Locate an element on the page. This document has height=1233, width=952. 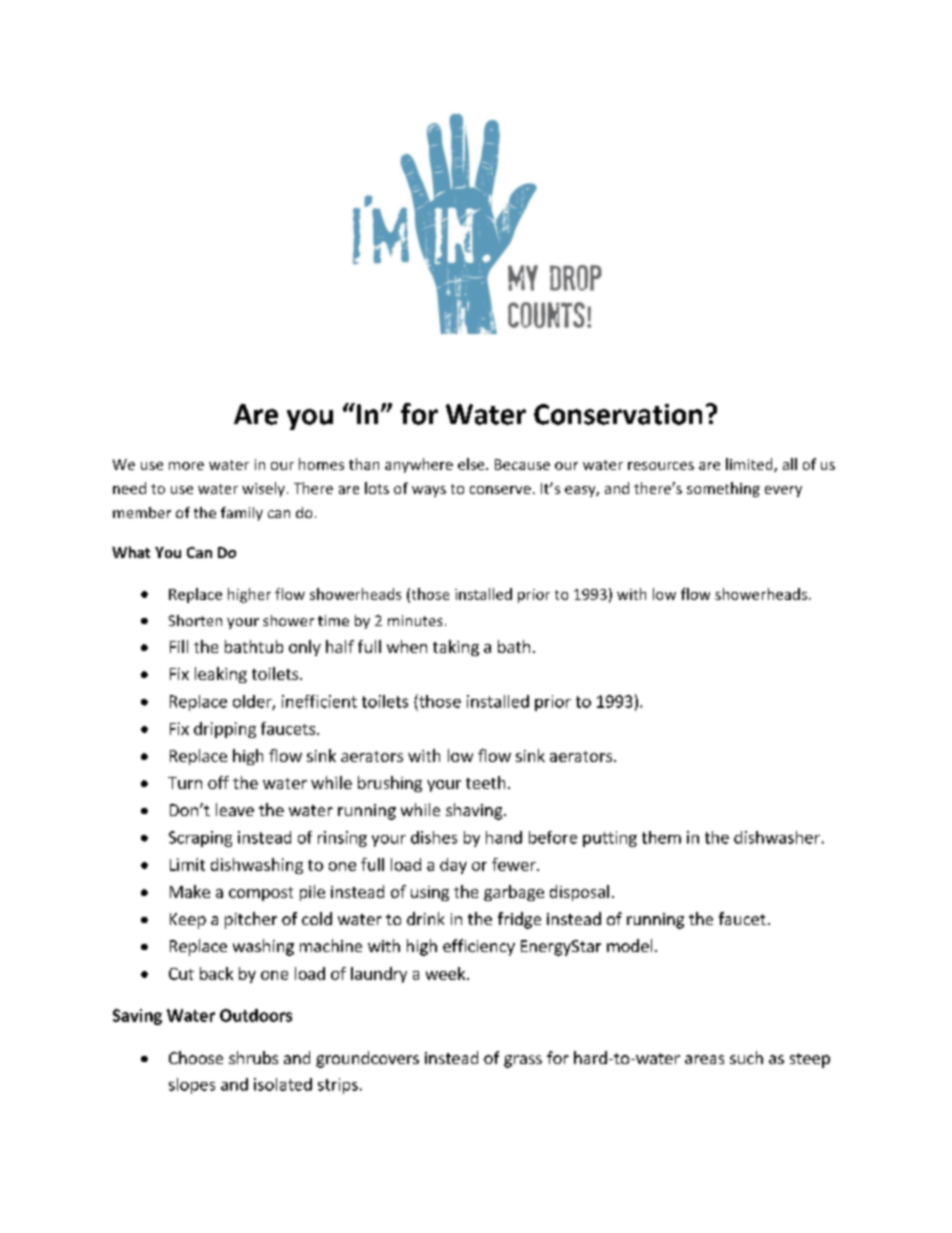
Scraping is located at coordinates (200, 839).
